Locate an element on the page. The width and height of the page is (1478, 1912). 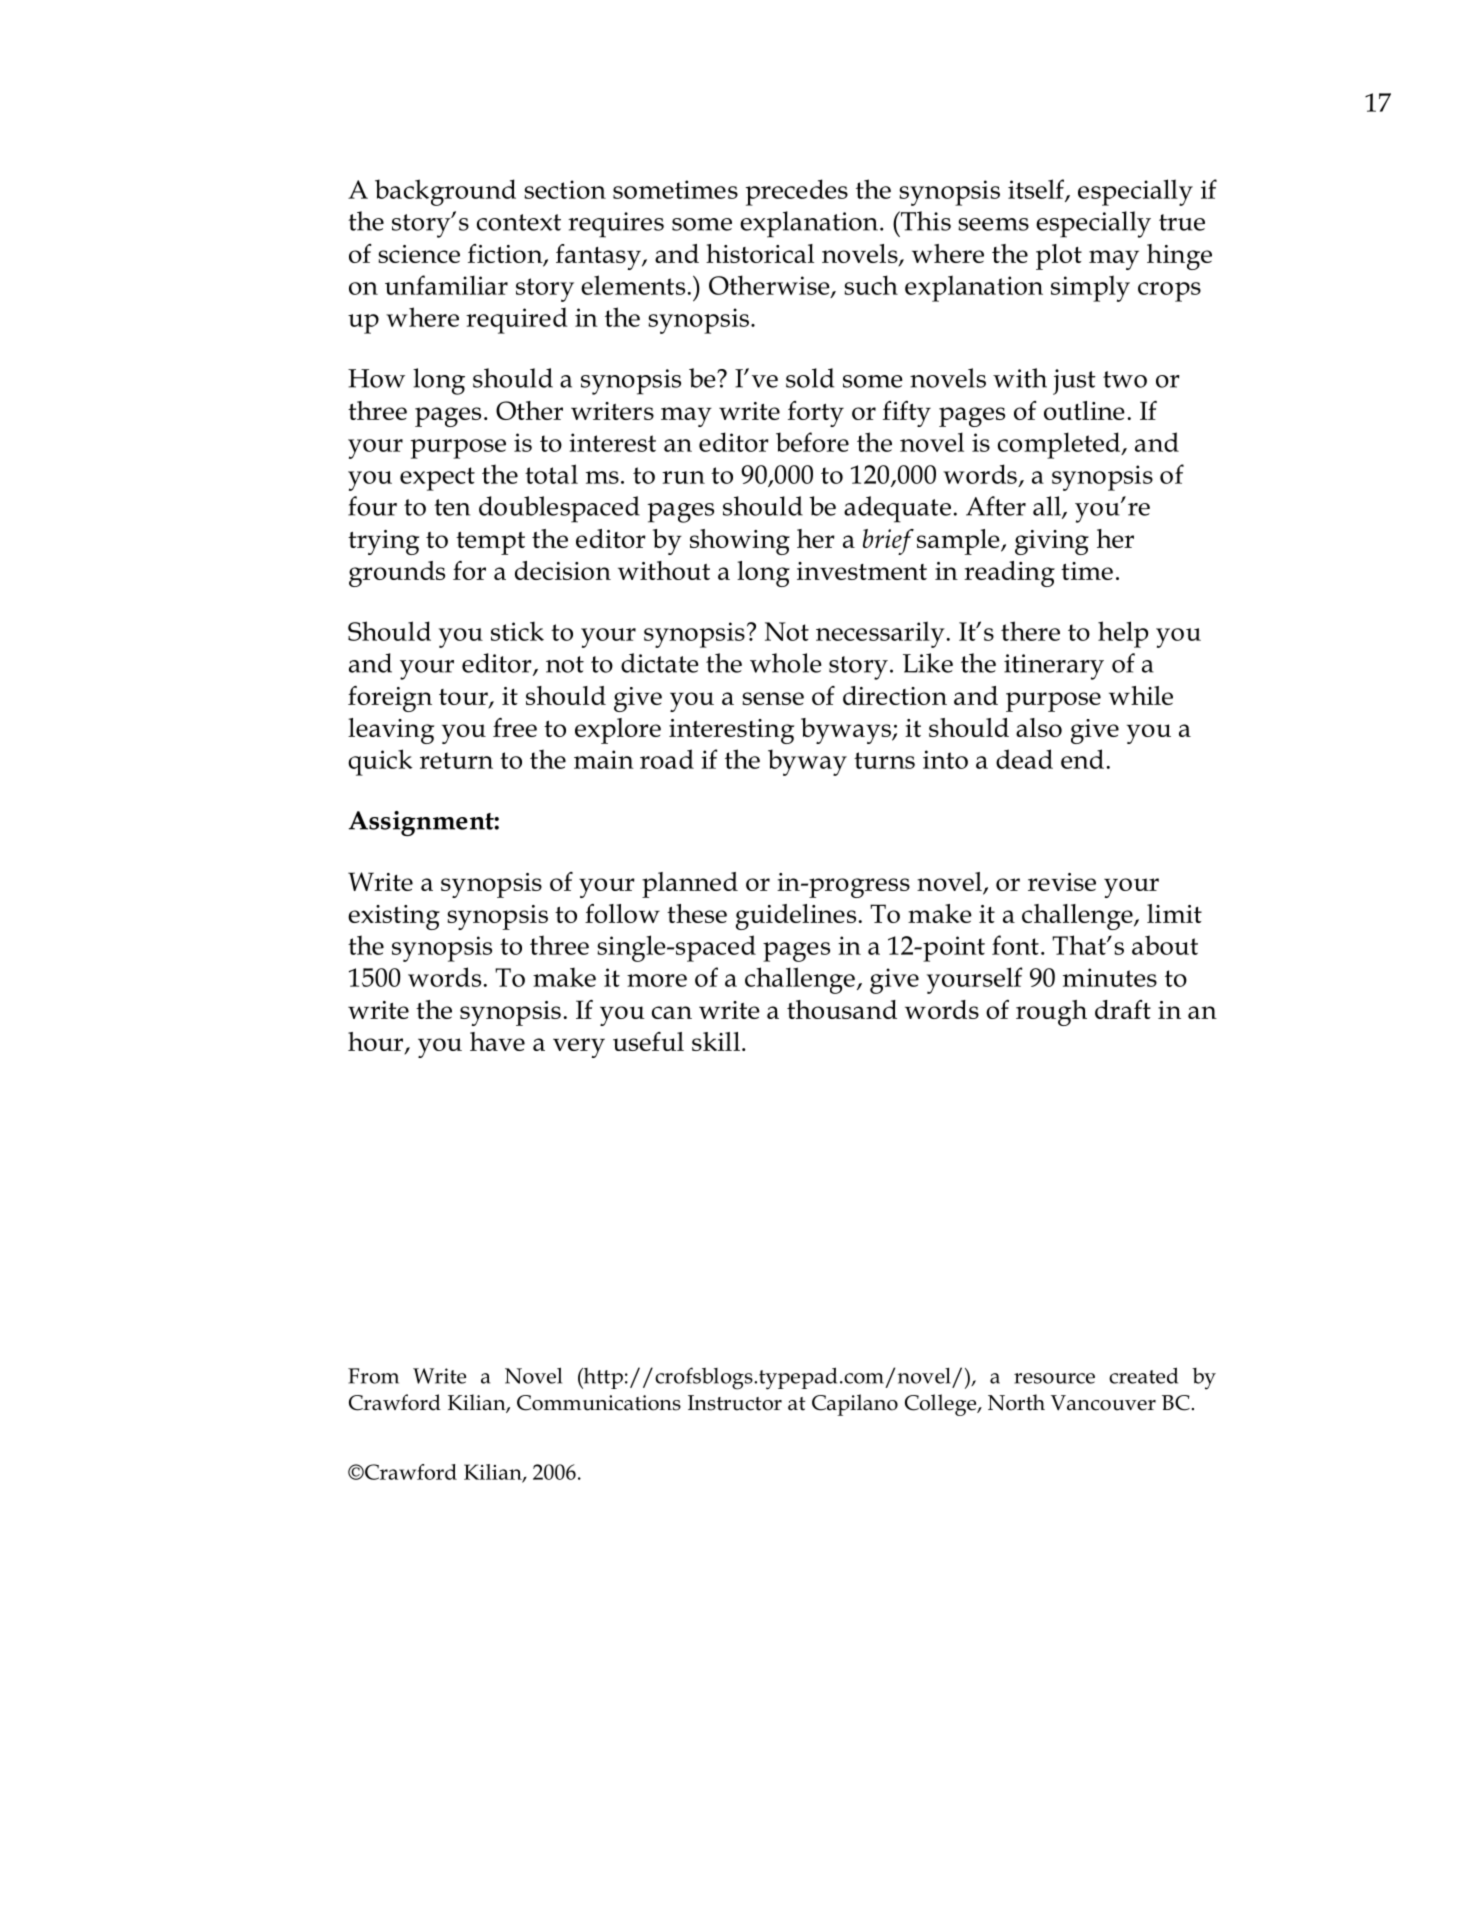
showing is located at coordinates (740, 542).
